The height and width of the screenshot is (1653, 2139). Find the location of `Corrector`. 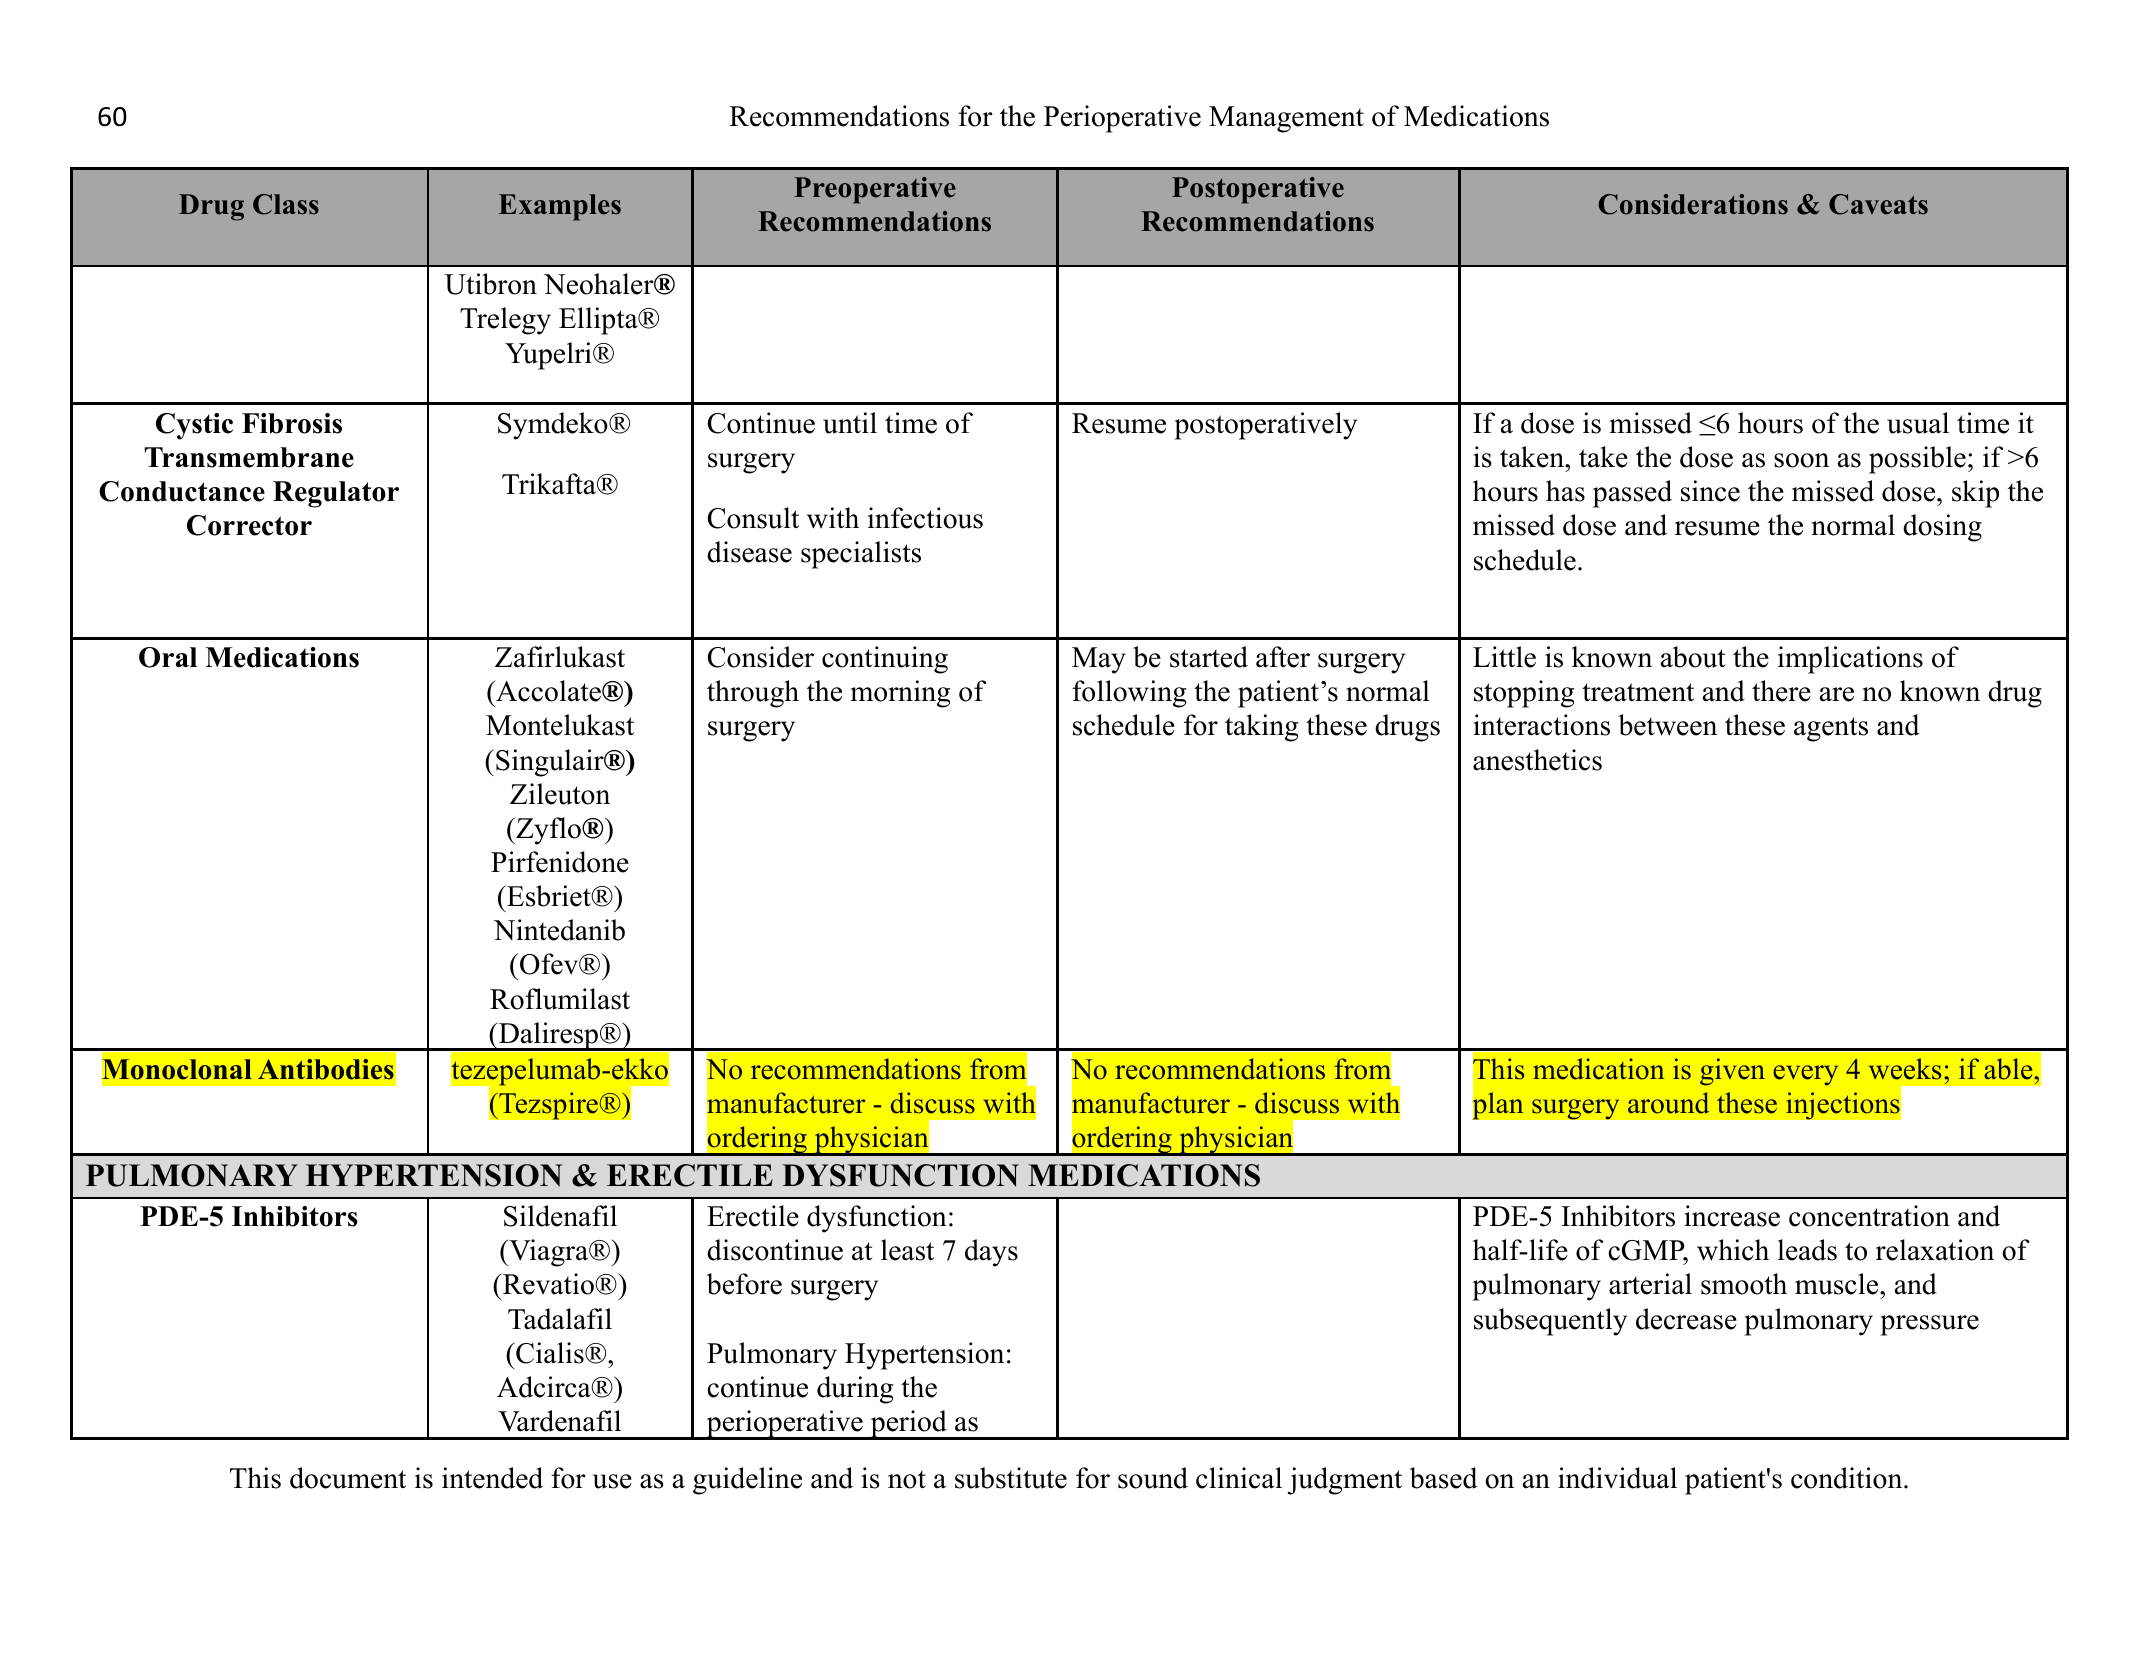

Corrector is located at coordinates (249, 525).
